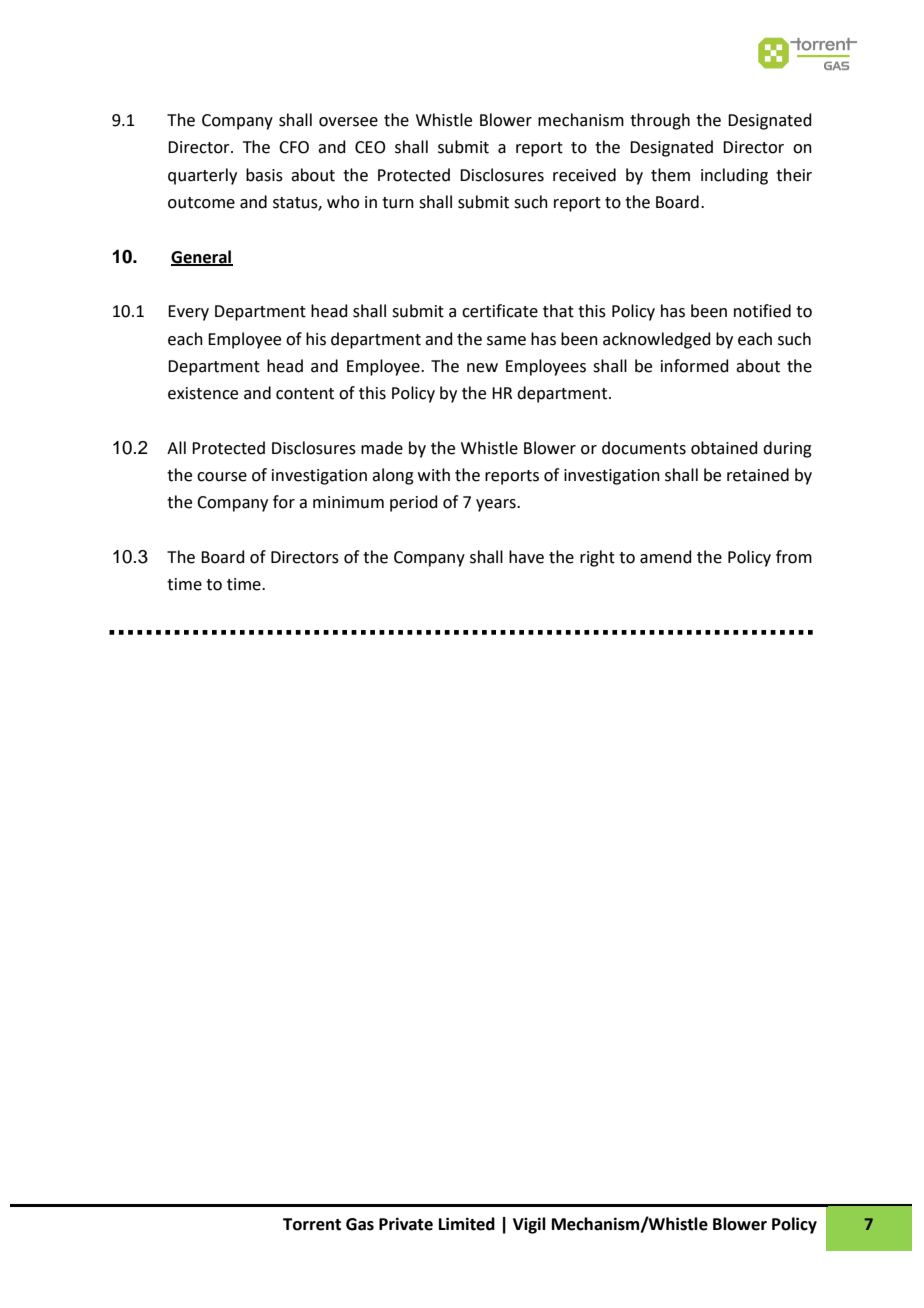 The height and width of the screenshot is (1308, 924). What do you see at coordinates (497, 505) in the screenshot?
I see `years` at bounding box center [497, 505].
